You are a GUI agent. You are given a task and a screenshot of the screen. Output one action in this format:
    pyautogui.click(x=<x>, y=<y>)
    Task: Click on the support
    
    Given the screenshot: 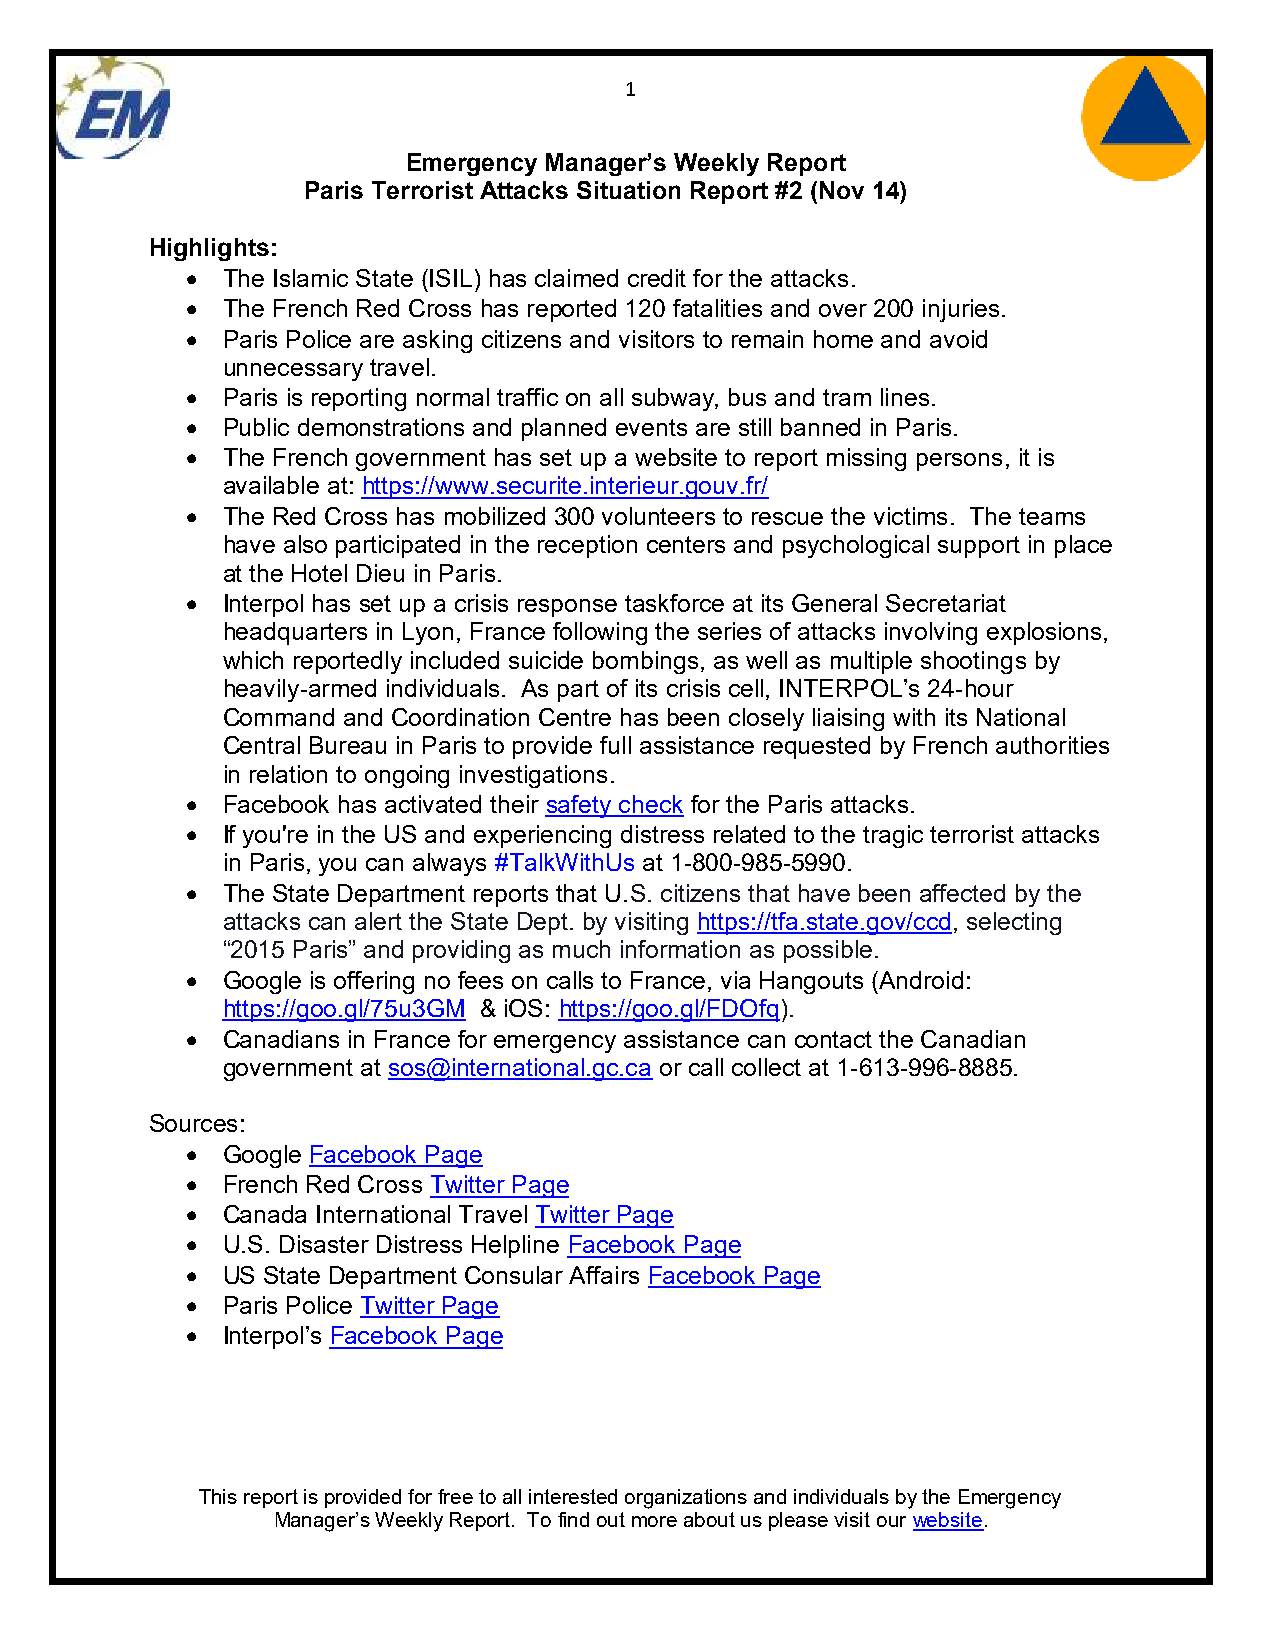 What is the action you would take?
    pyautogui.click(x=979, y=547)
